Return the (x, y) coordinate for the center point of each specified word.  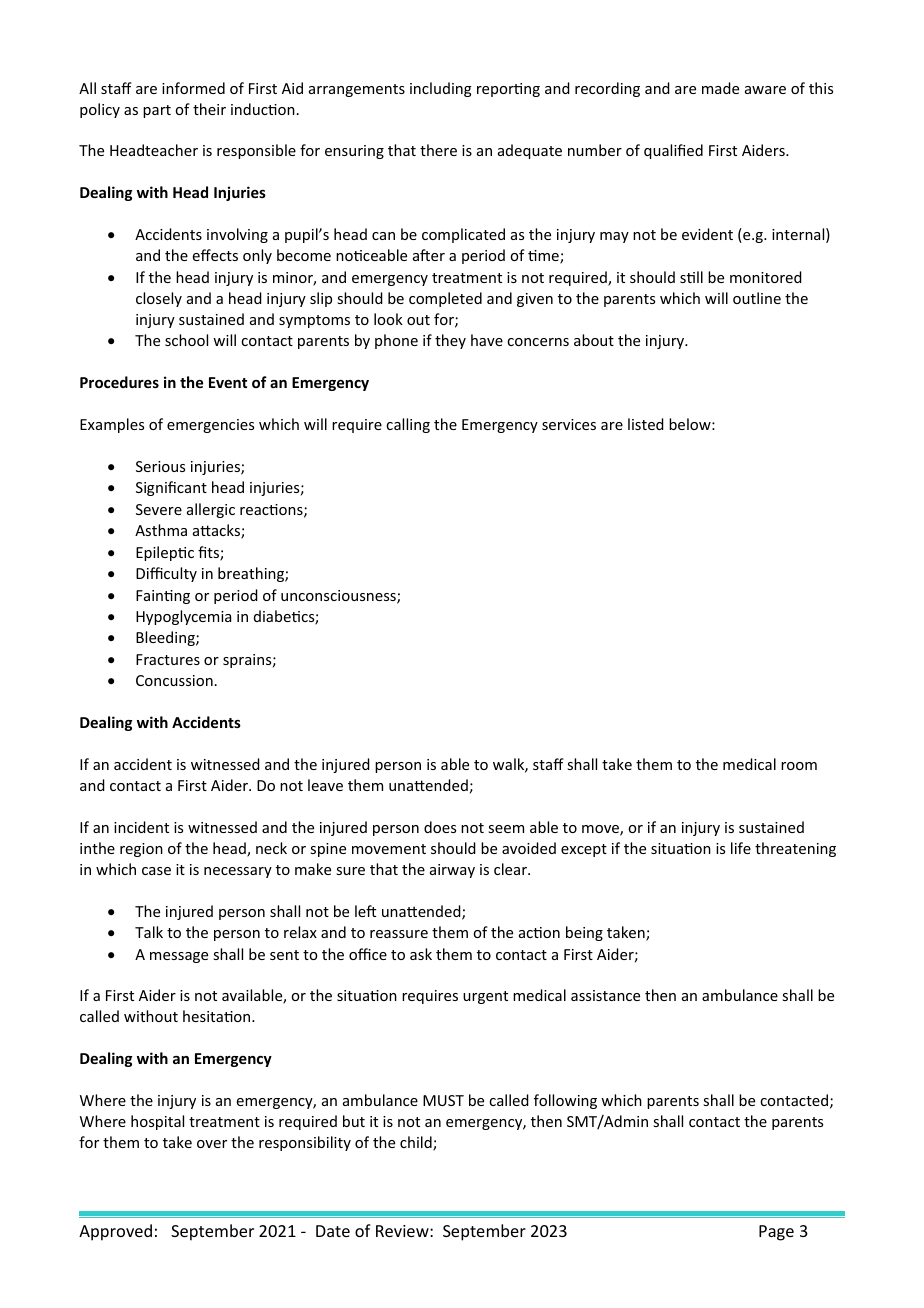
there (438, 150)
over (212, 1144)
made (720, 88)
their (209, 109)
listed (646, 424)
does (440, 827)
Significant (171, 488)
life (741, 848)
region (141, 850)
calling (408, 425)
